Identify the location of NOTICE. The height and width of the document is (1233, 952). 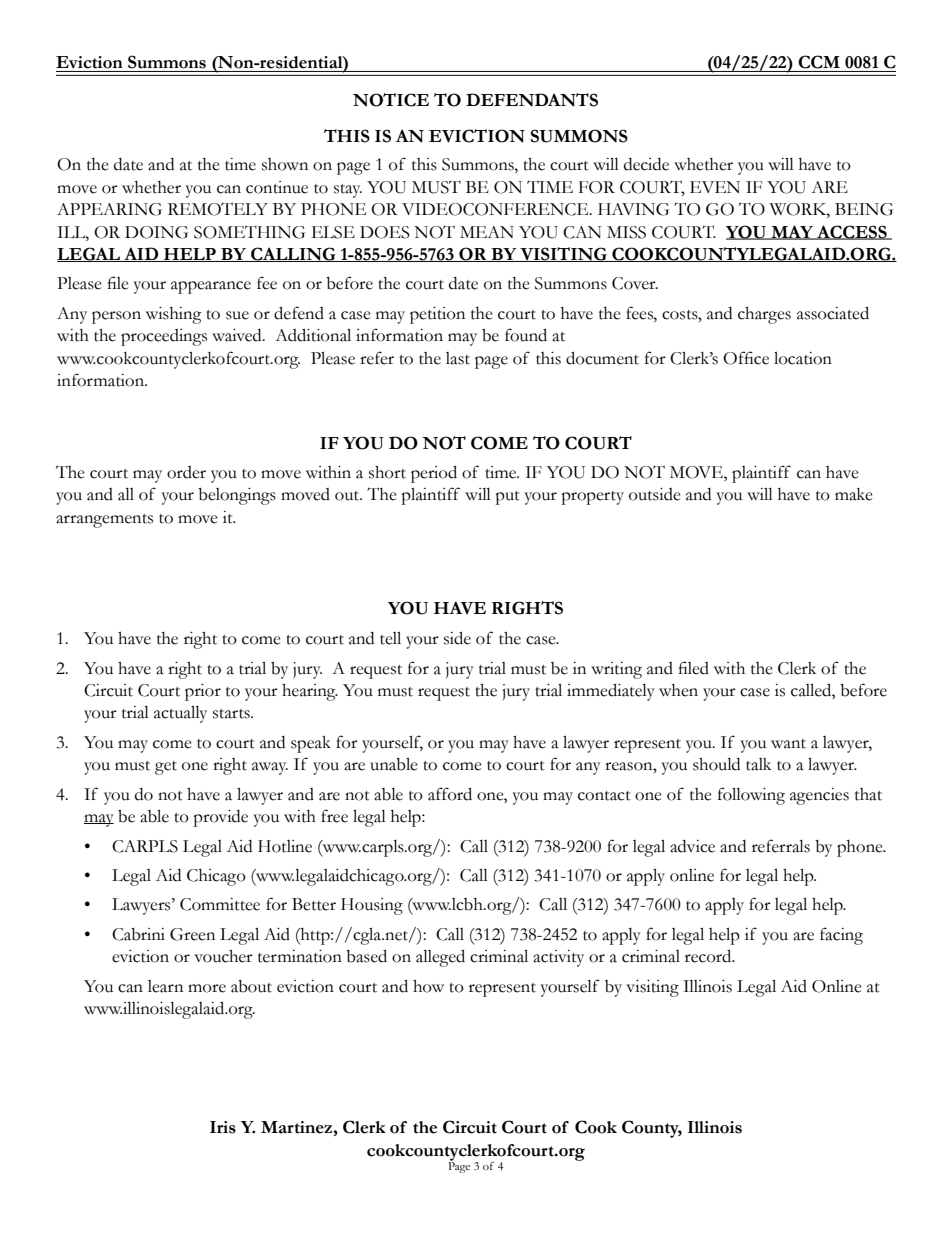
(391, 100).
